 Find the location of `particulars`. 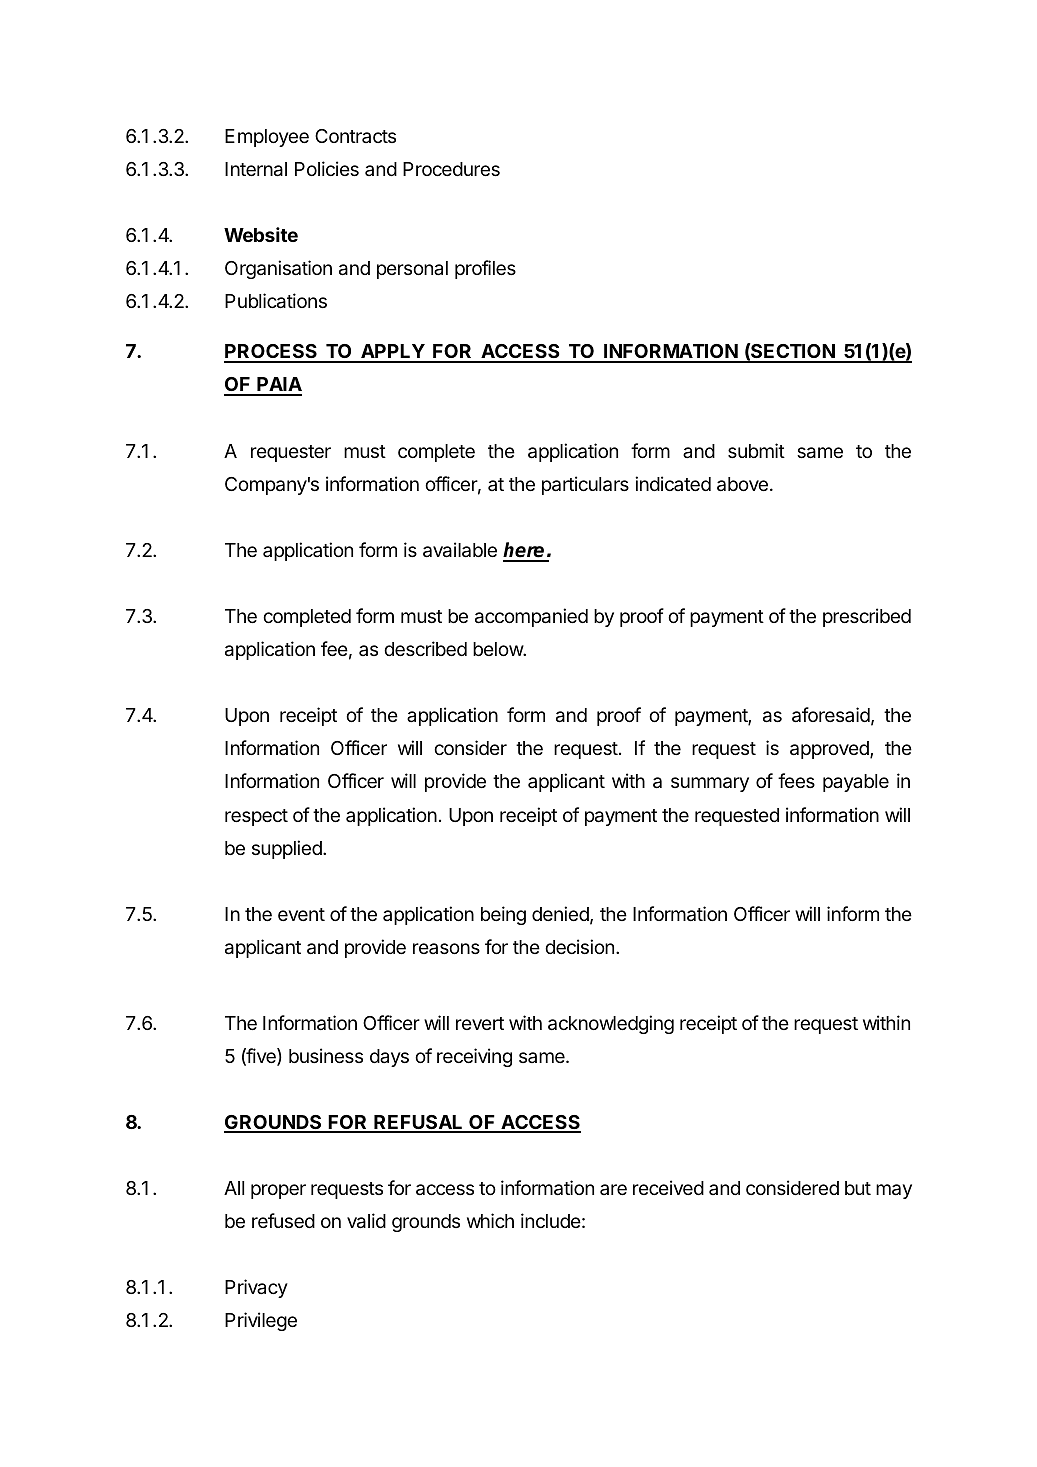

particulars is located at coordinates (585, 485).
